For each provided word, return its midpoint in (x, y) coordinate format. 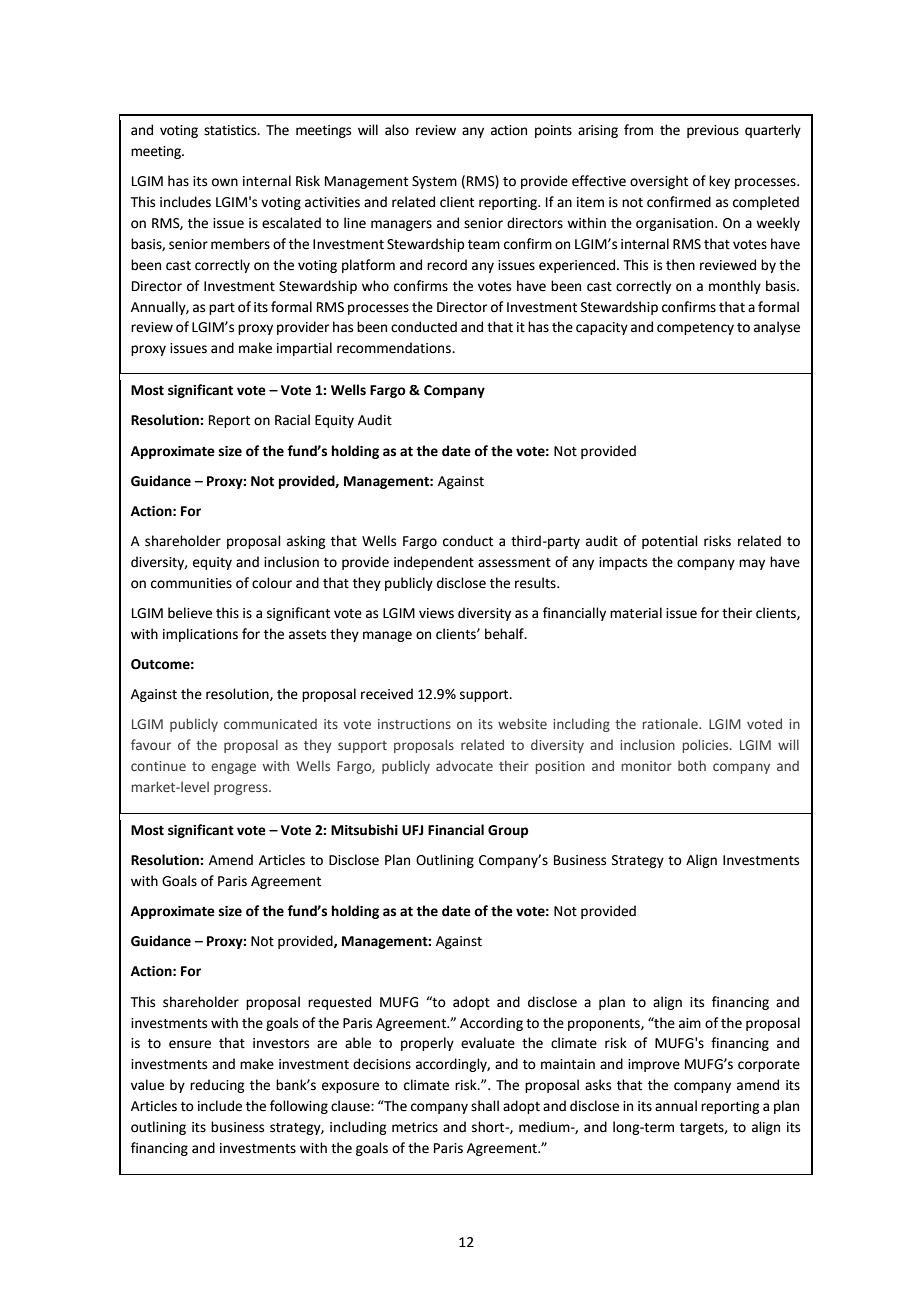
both (692, 765)
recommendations (395, 348)
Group (508, 831)
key (719, 182)
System (434, 182)
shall (485, 1106)
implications (200, 635)
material (636, 613)
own (225, 182)
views (436, 613)
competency (695, 329)
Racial (292, 420)
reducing (217, 1086)
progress (242, 789)
